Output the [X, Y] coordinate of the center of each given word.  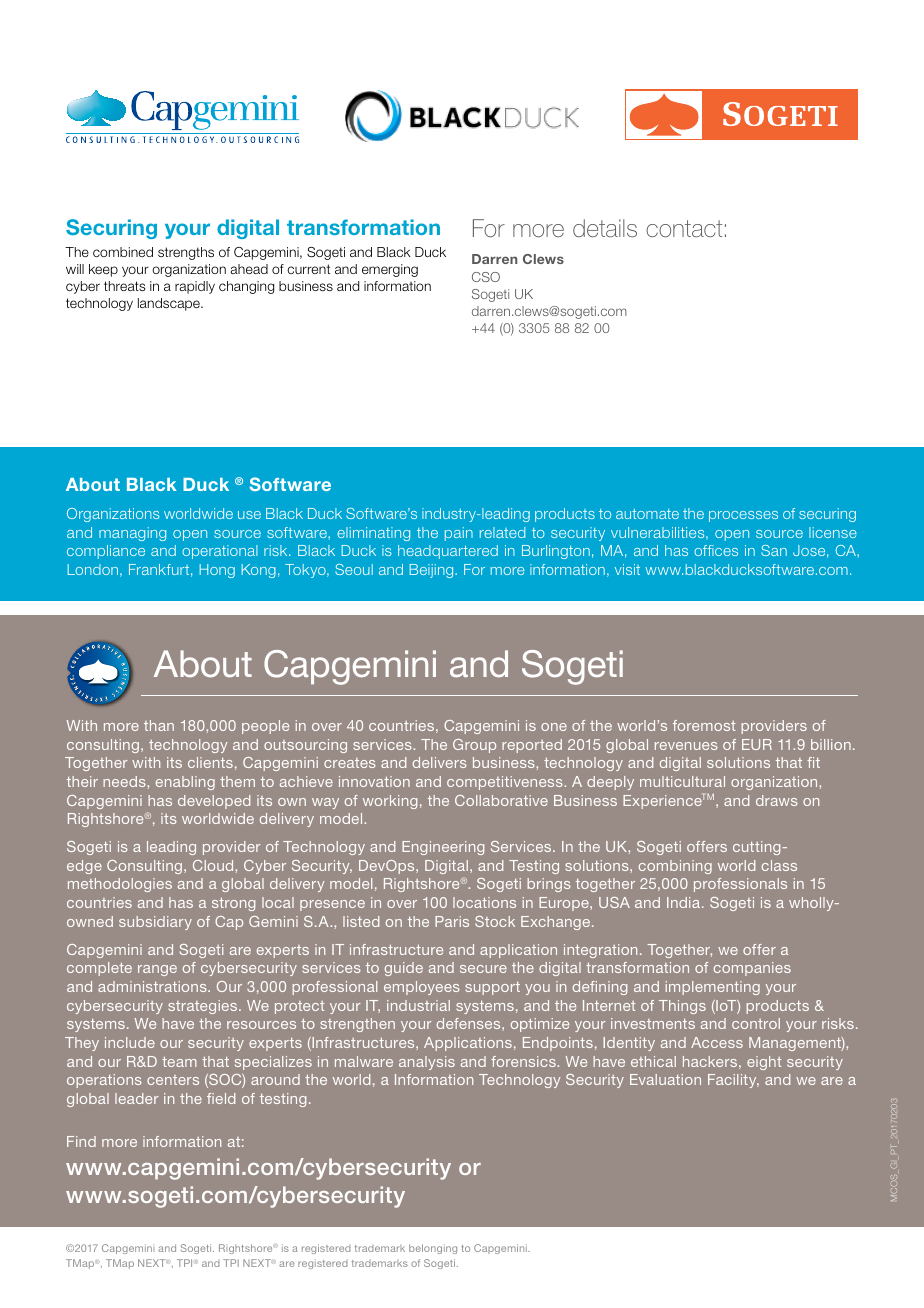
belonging [433, 1249]
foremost [704, 725]
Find [81, 1141]
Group [474, 746]
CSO [486, 277]
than [159, 725]
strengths [186, 253]
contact [684, 228]
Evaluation [665, 1079]
